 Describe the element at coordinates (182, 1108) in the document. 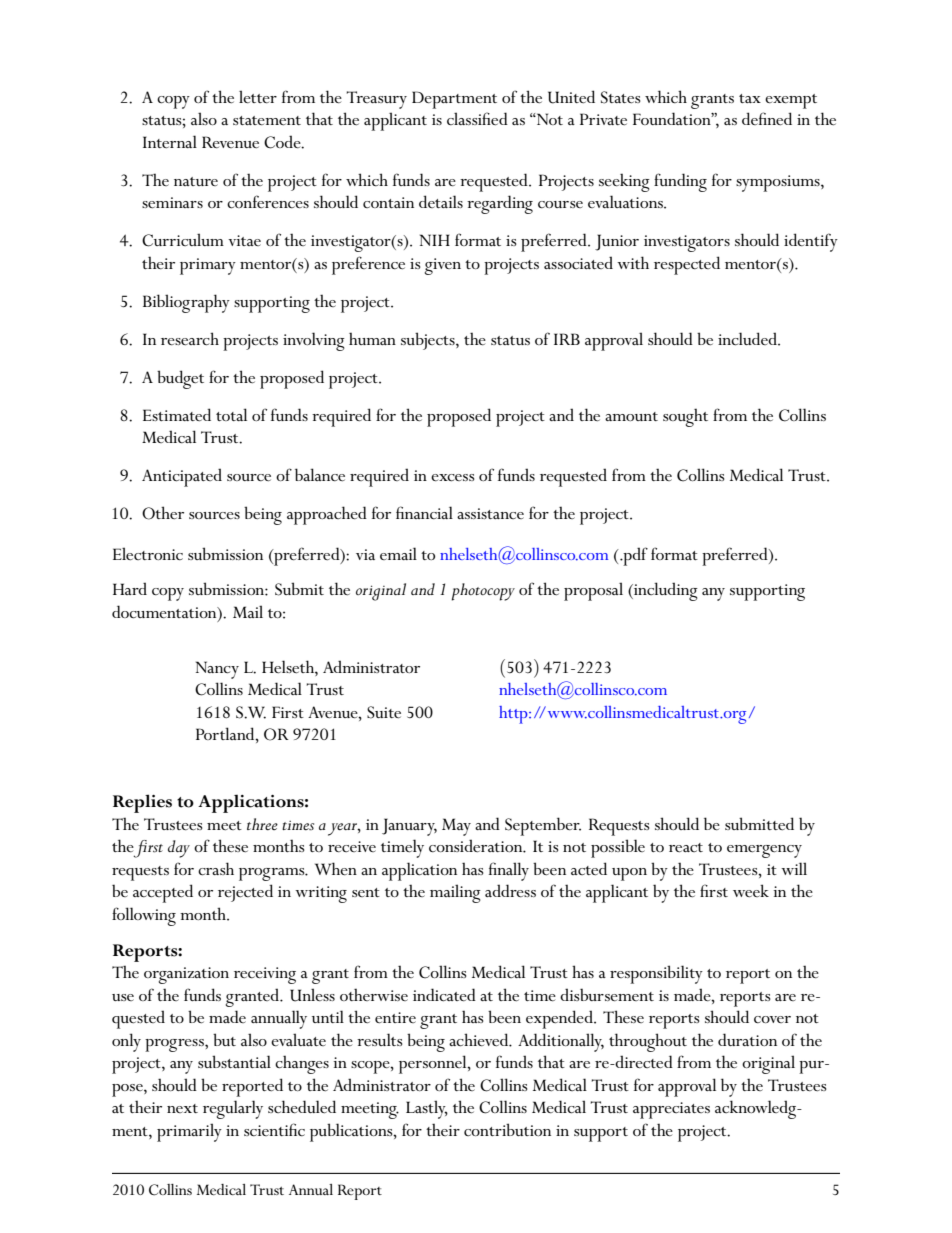

I see `next` at that location.
